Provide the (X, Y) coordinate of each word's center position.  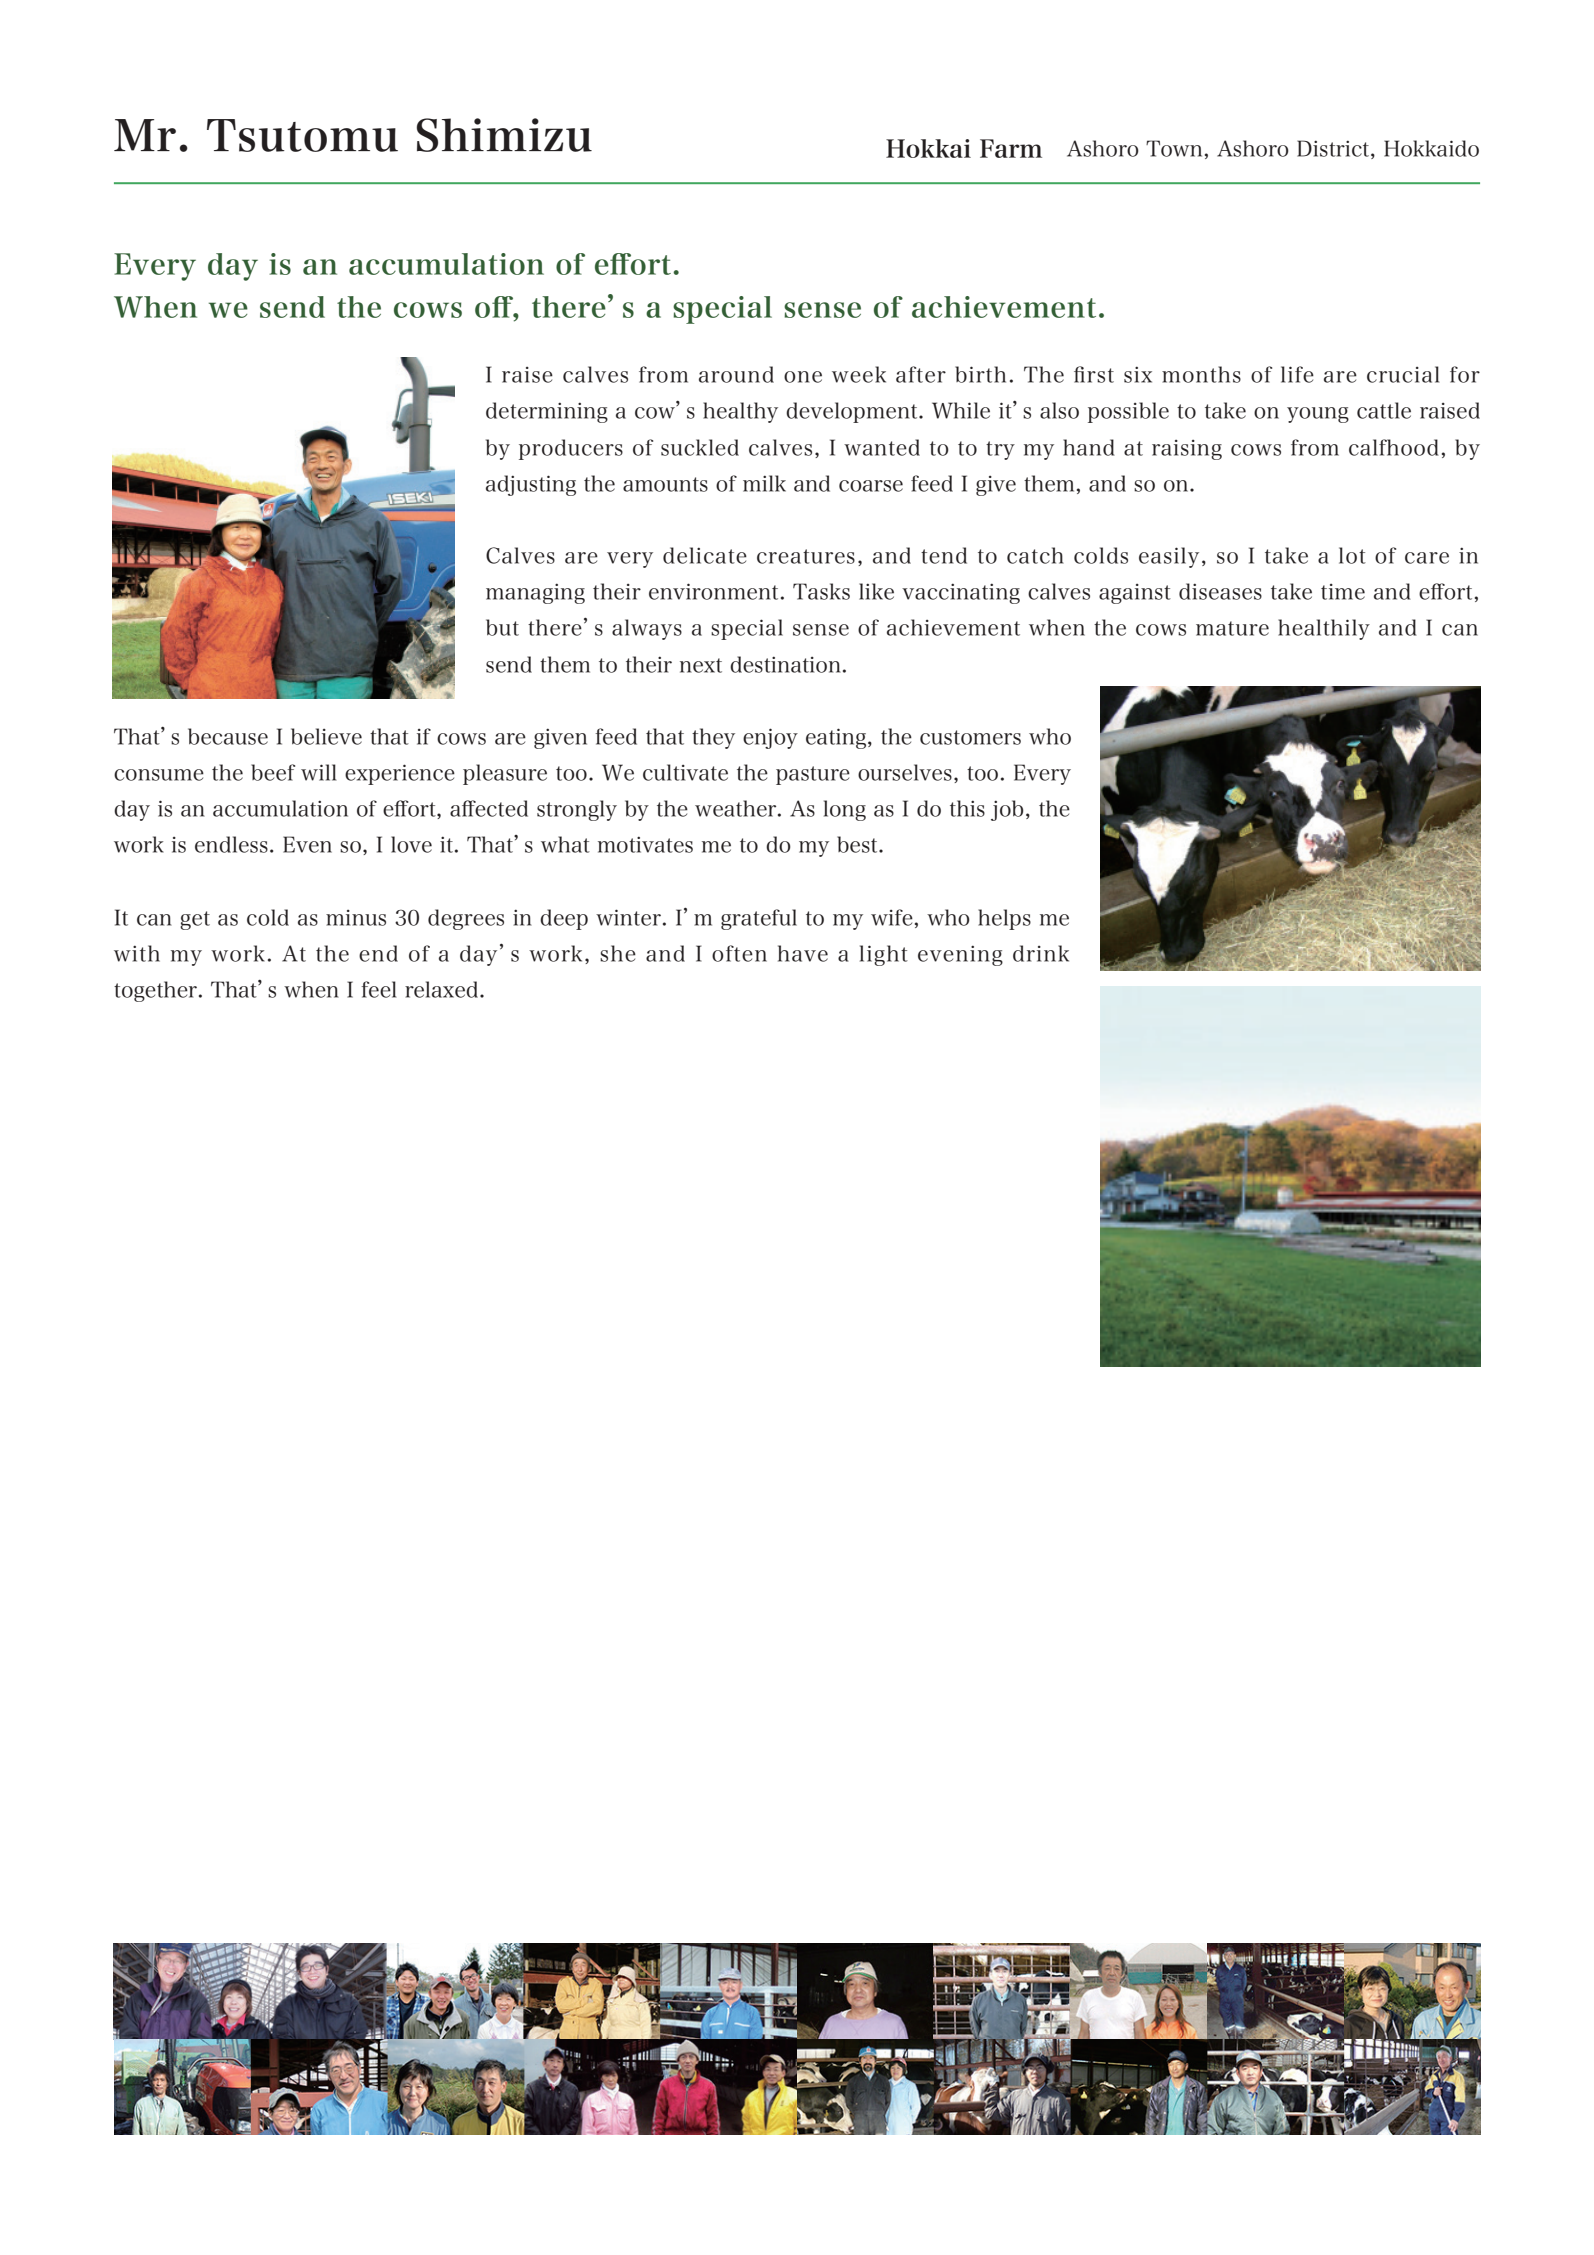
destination (785, 664)
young (1318, 415)
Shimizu (504, 135)
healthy (740, 412)
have (803, 953)
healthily (1324, 629)
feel (378, 989)
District (1334, 149)
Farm (1011, 148)
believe (326, 736)
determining (547, 412)
